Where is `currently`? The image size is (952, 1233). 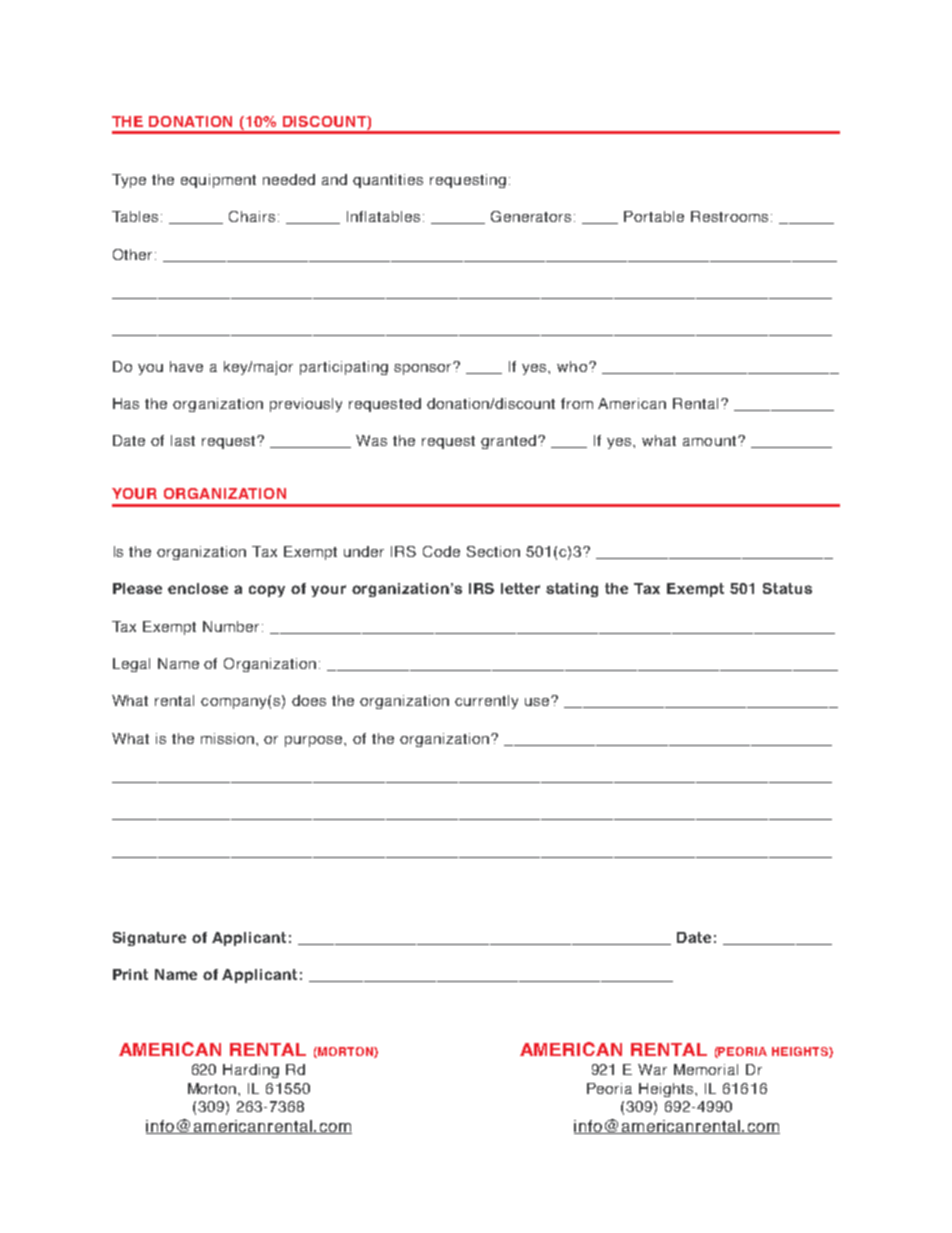 currently is located at coordinates (486, 702).
